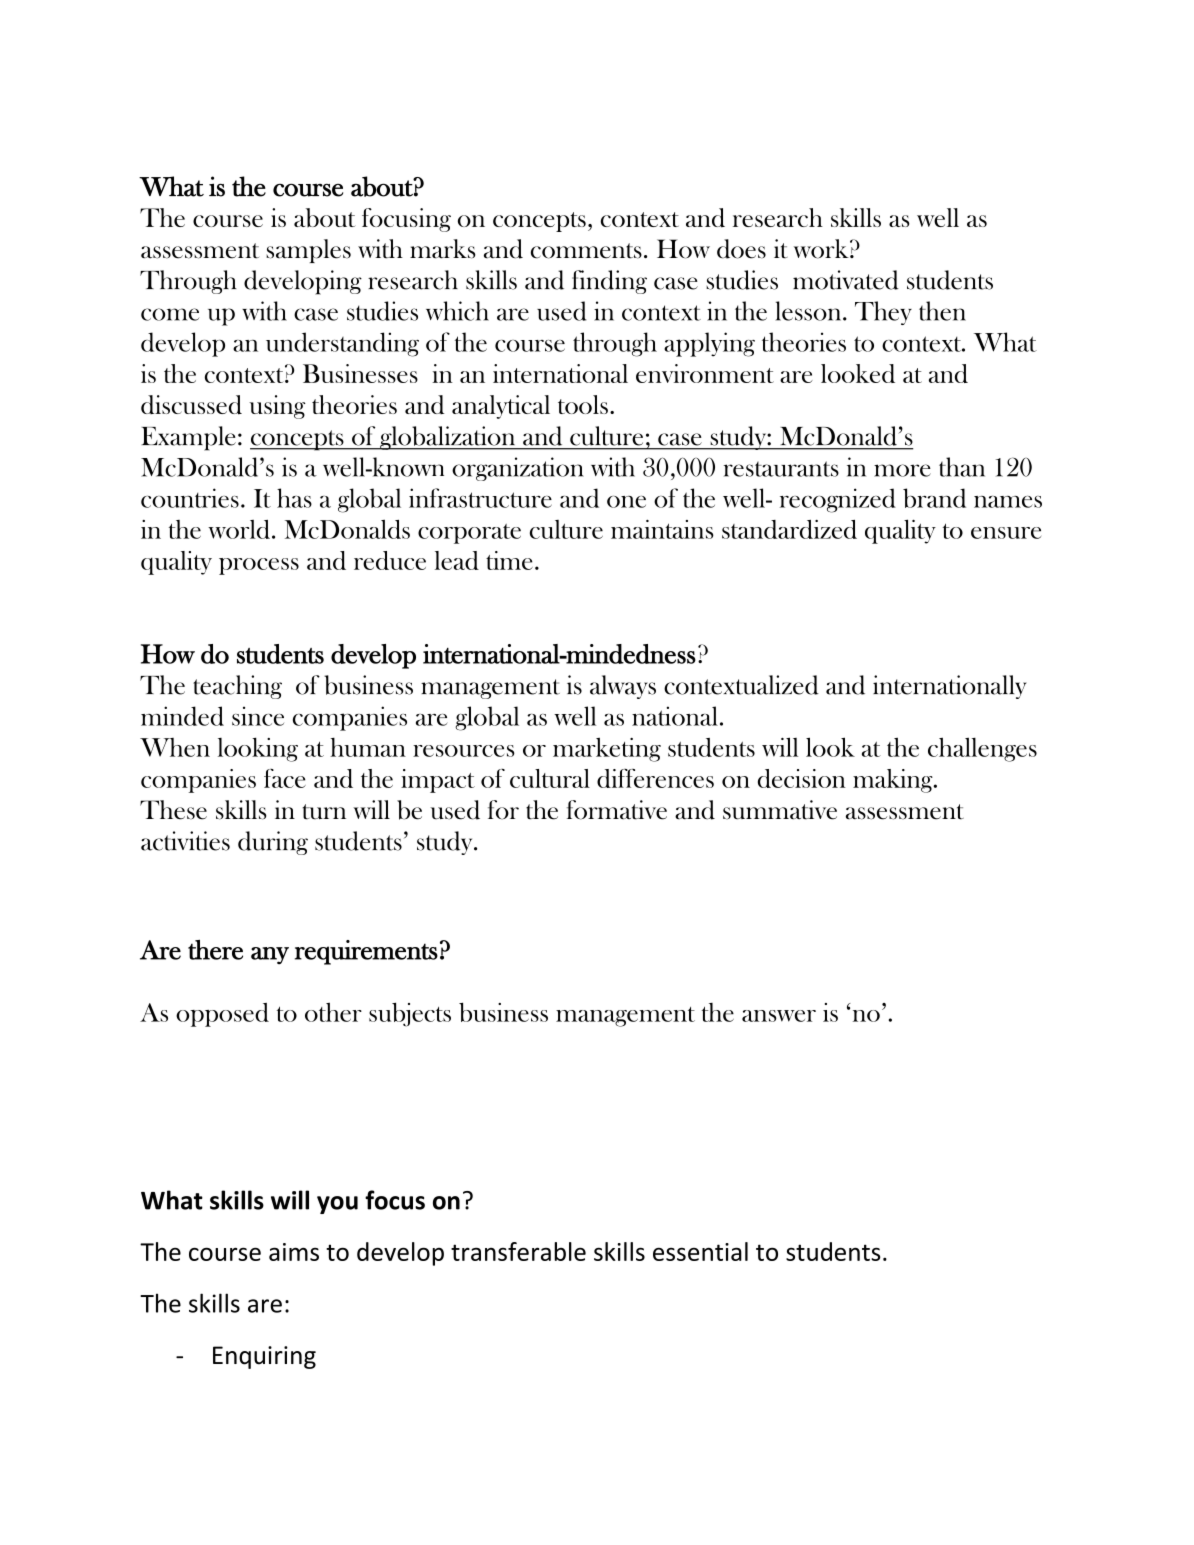  I want to click on finding, so click(609, 282).
